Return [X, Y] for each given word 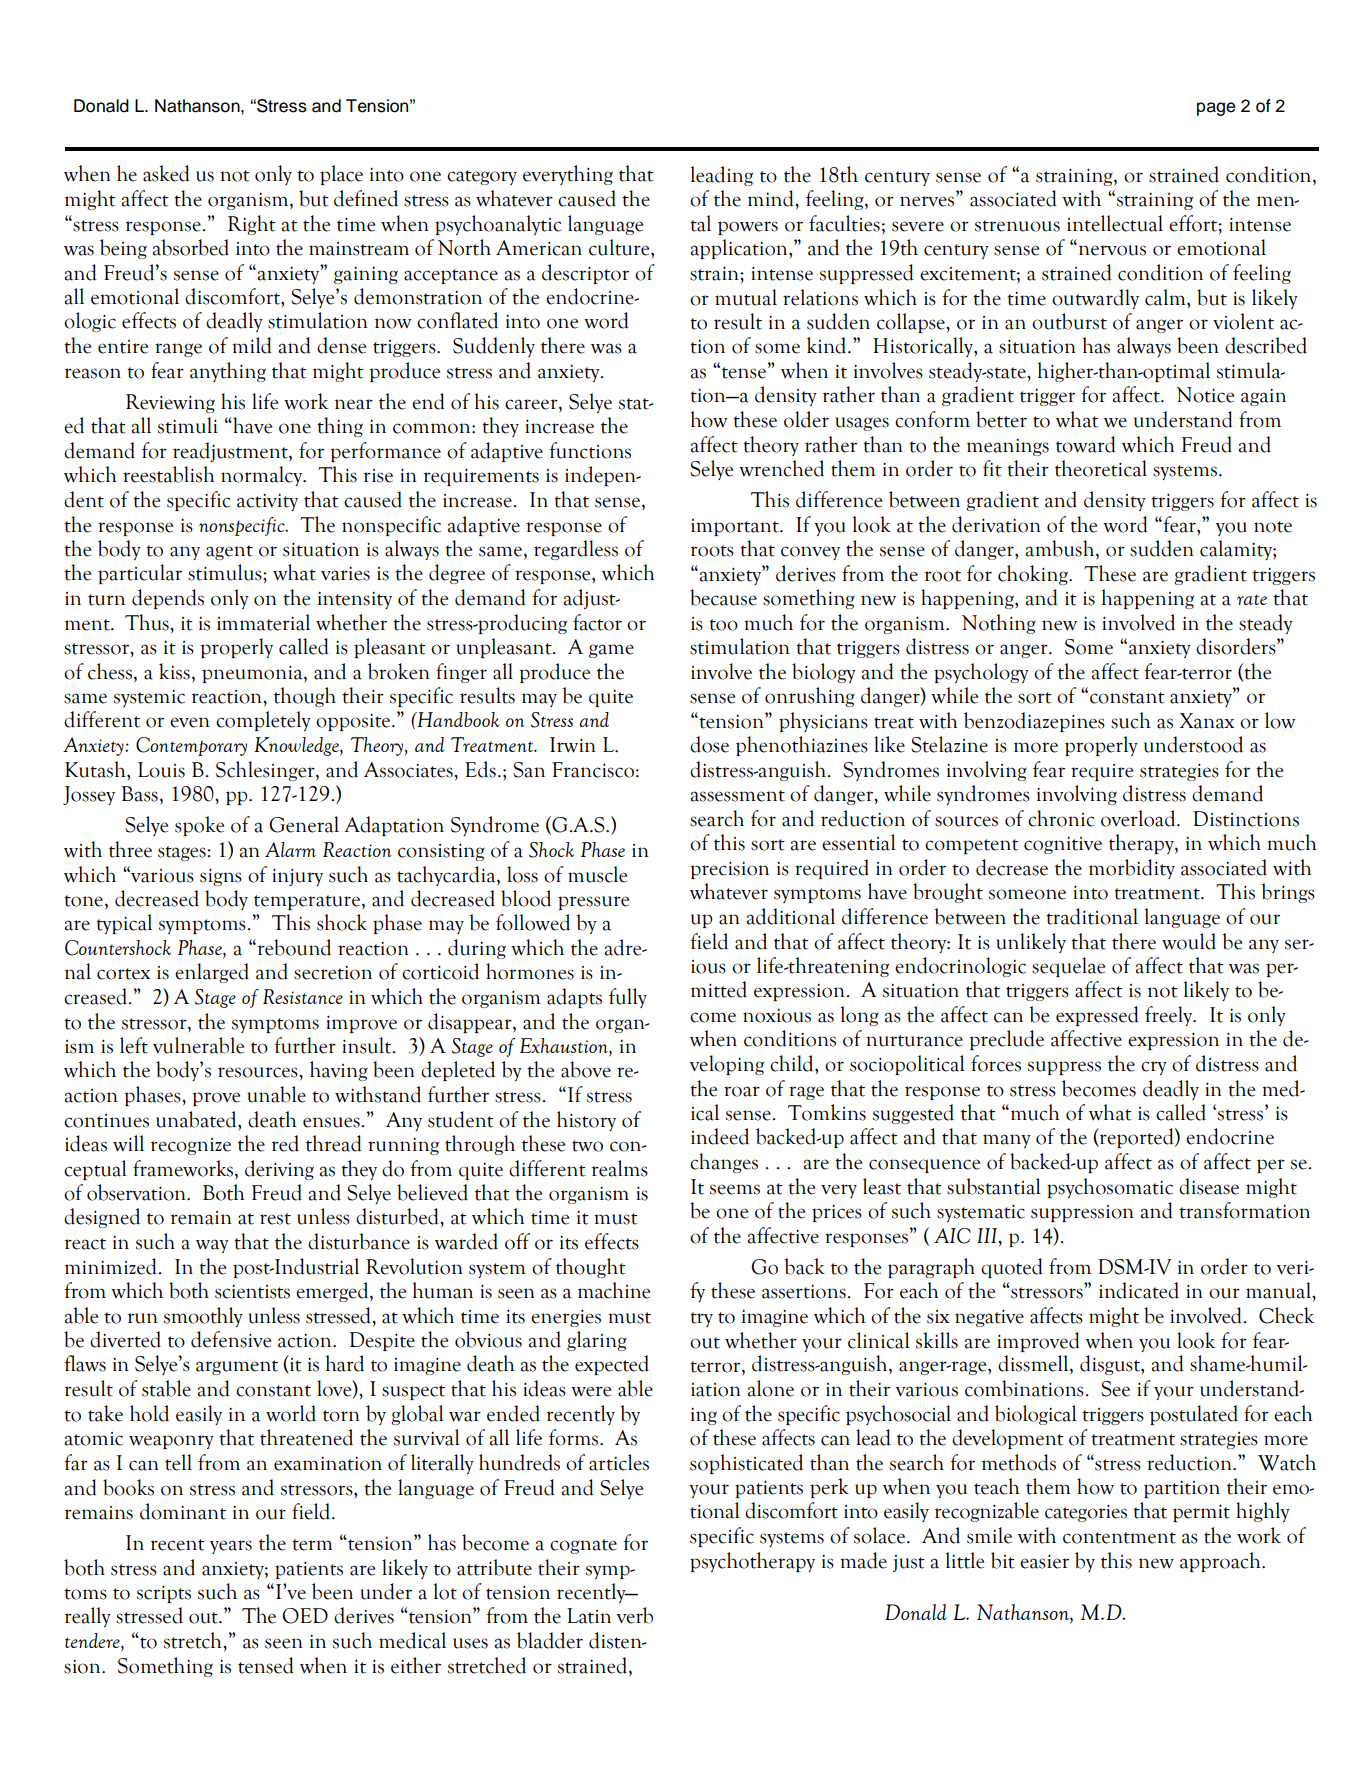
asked [166, 173]
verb [635, 1615]
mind [772, 198]
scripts [164, 1594]
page [1216, 109]
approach [1221, 1562]
